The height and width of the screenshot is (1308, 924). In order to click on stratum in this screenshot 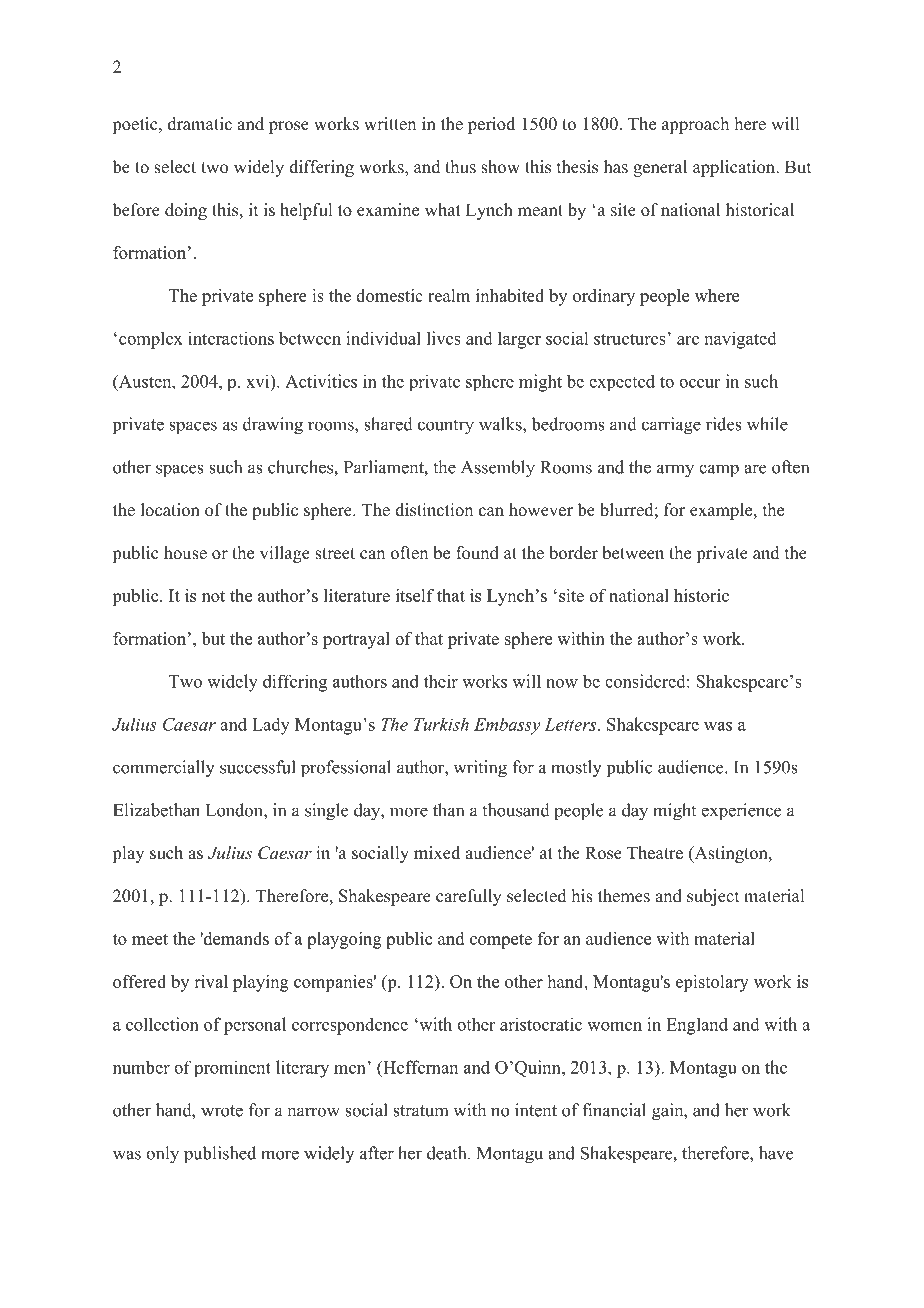, I will do `click(420, 1111)`.
